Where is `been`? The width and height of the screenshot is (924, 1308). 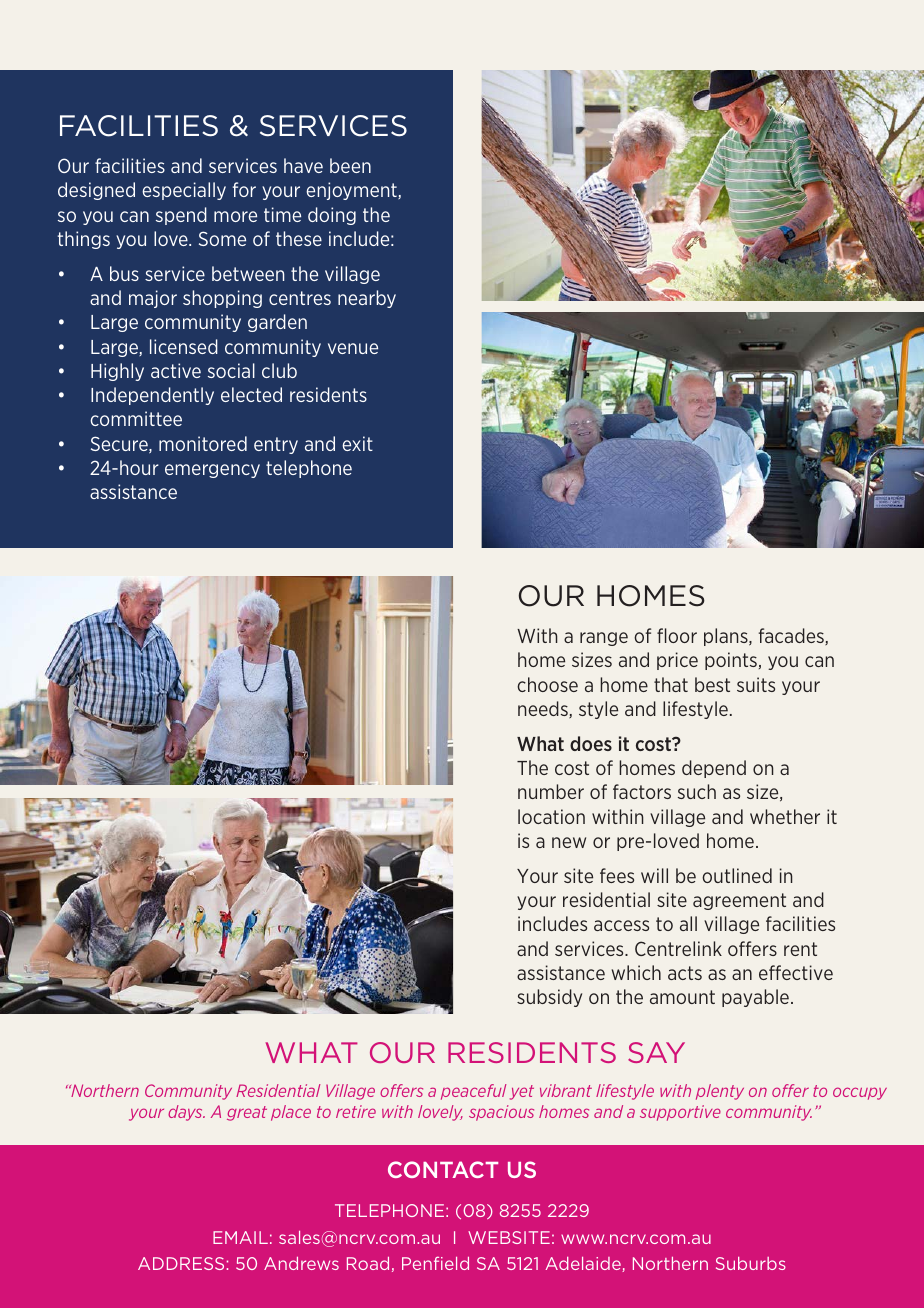 been is located at coordinates (350, 165).
